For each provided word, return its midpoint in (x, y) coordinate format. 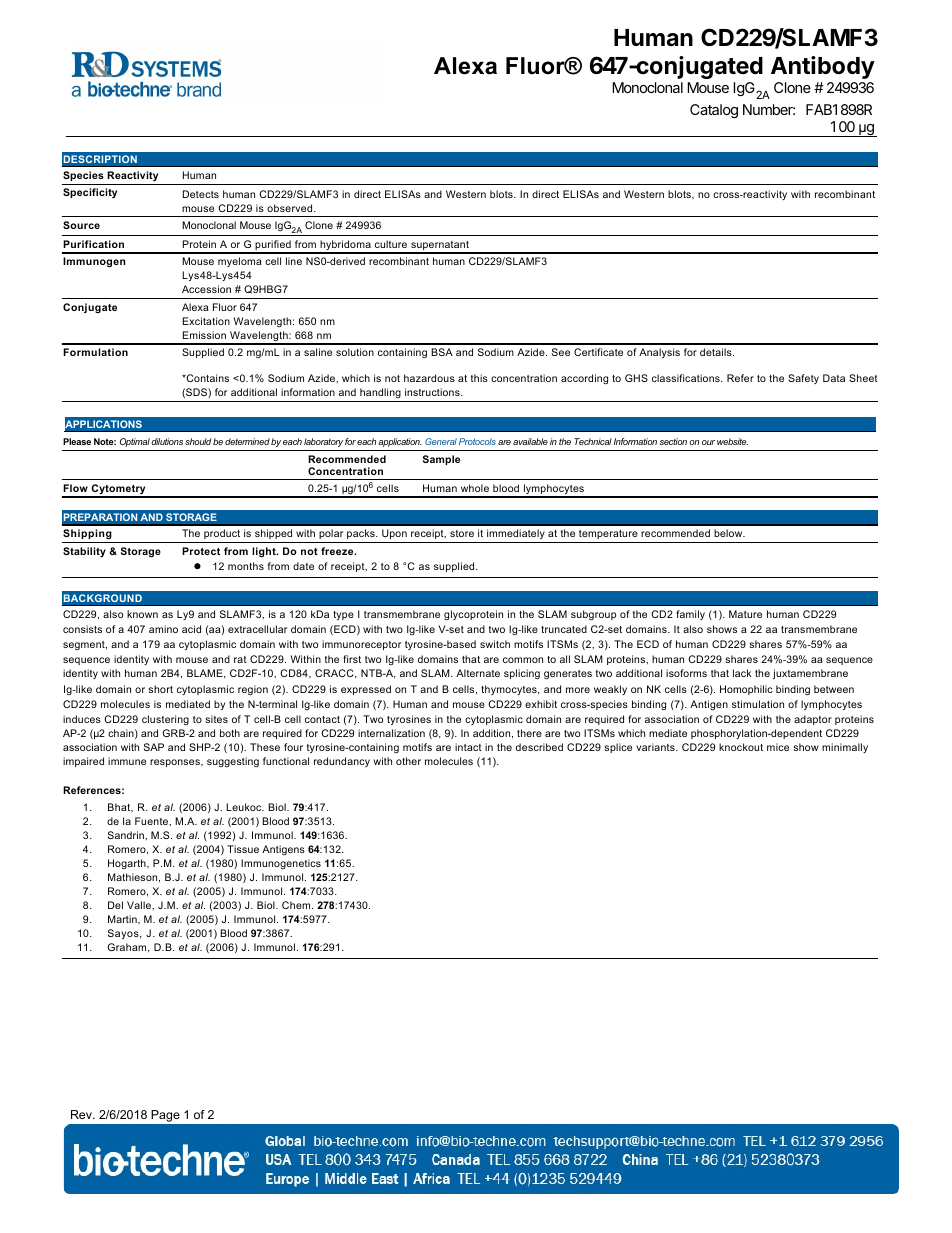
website (732, 441)
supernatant (440, 247)
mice (778, 747)
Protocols (477, 441)
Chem (297, 905)
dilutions (167, 441)
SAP (154, 747)
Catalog (714, 111)
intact (468, 747)
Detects (201, 194)
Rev (82, 1114)
